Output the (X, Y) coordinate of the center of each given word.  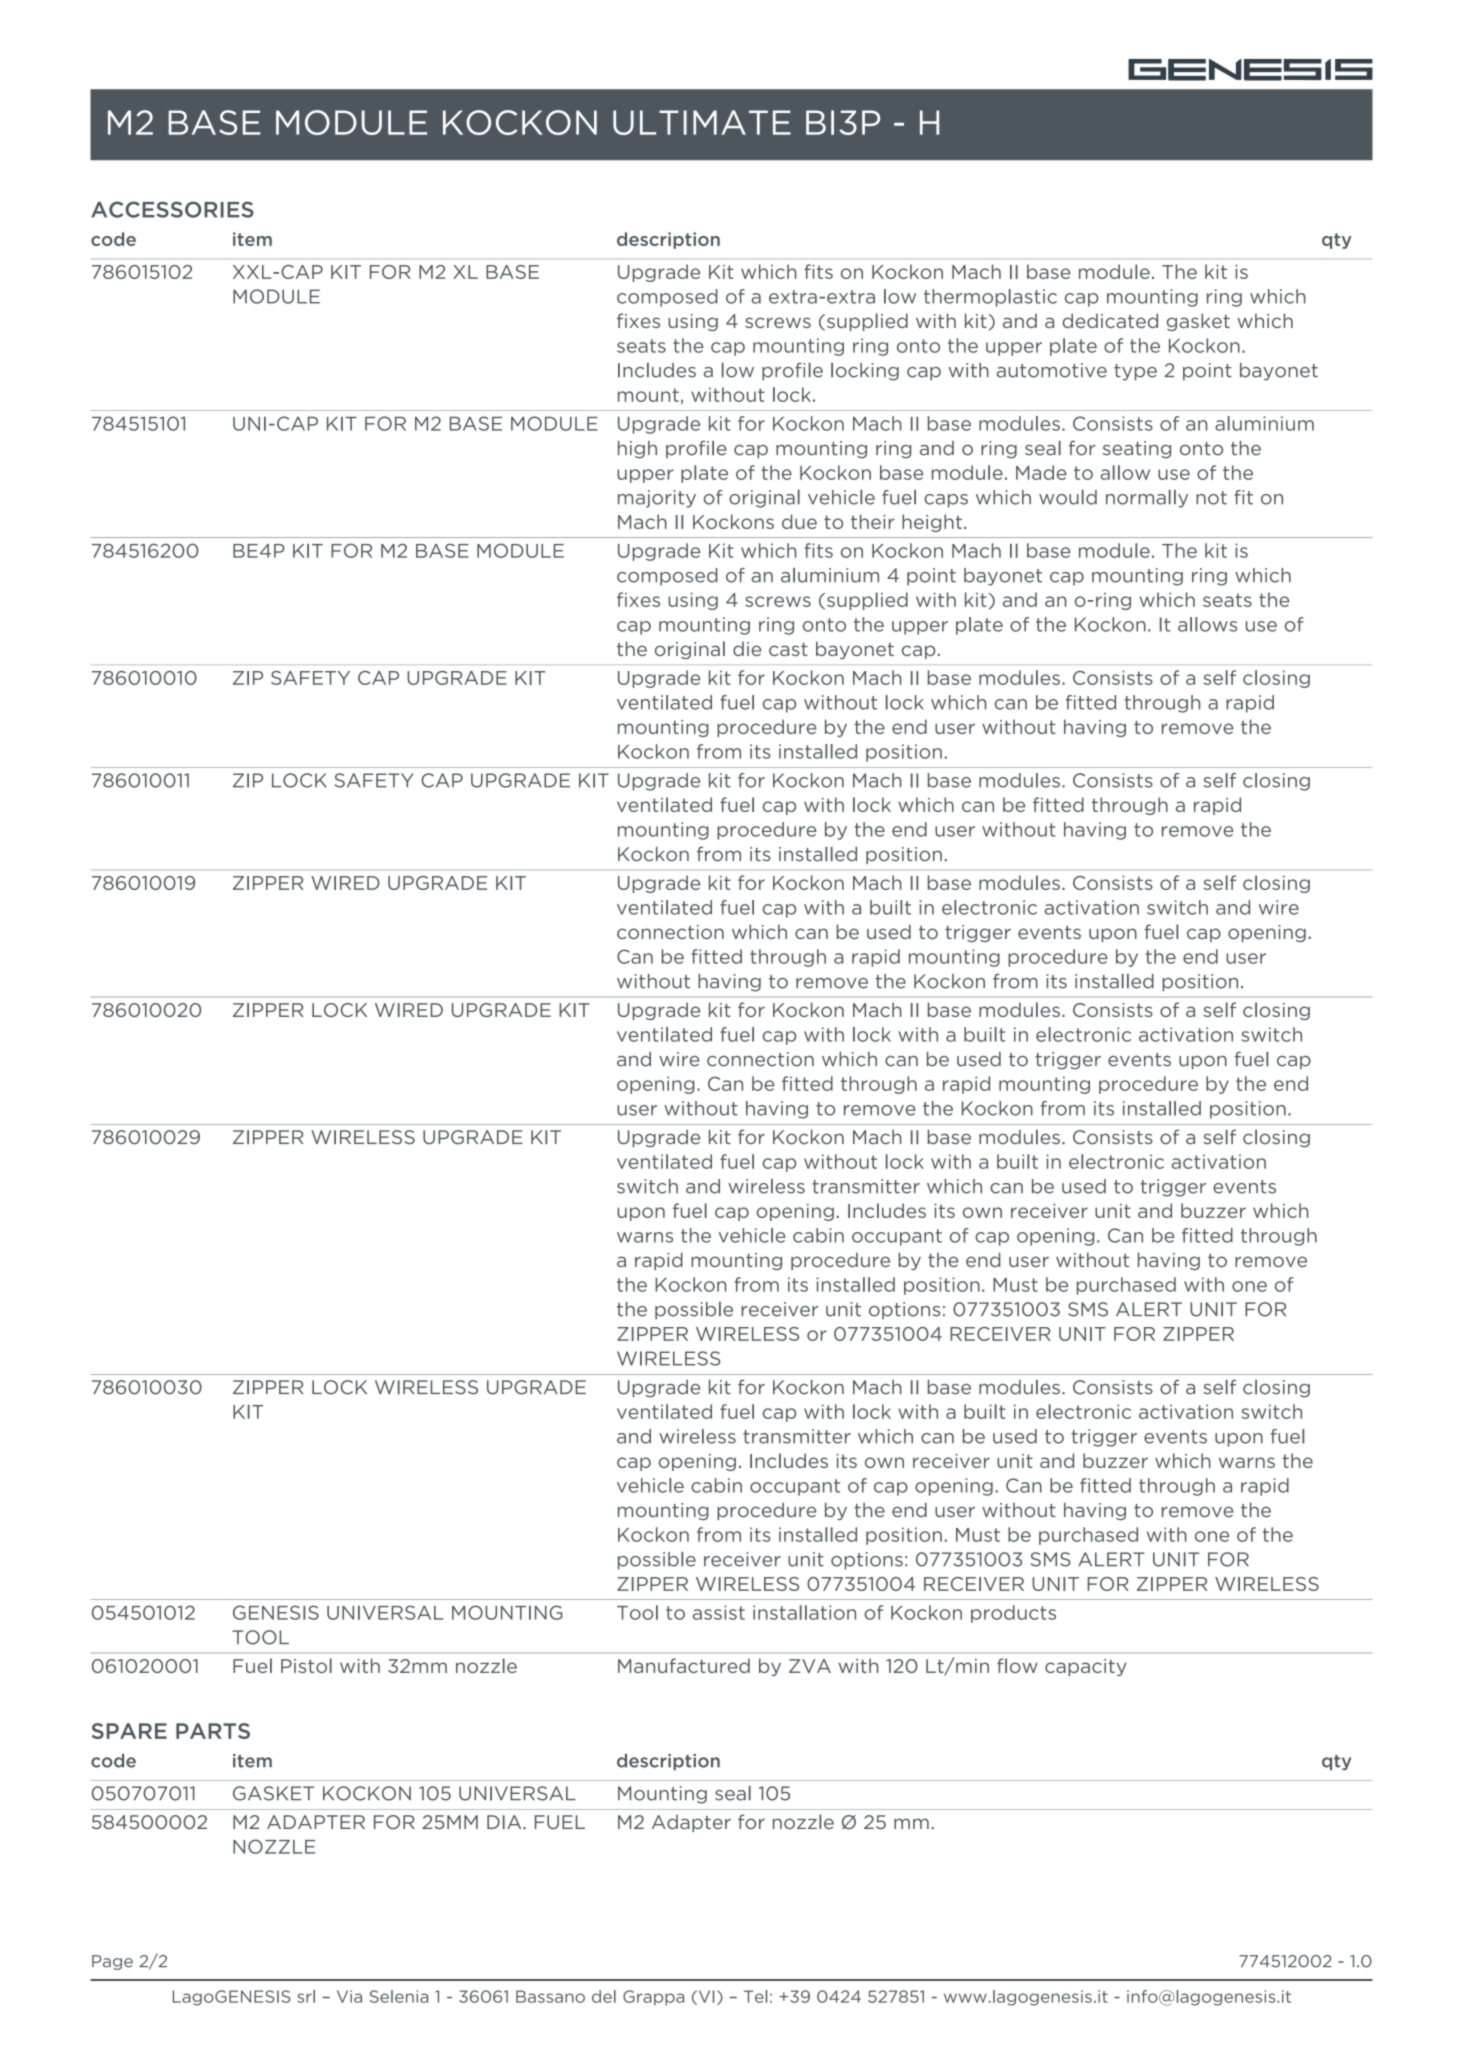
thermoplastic (990, 298)
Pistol (306, 1665)
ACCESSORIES (172, 209)
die (747, 648)
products (1013, 1614)
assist (719, 1612)
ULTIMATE (702, 122)
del (604, 1996)
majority (657, 499)
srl (306, 1996)
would (1068, 497)
